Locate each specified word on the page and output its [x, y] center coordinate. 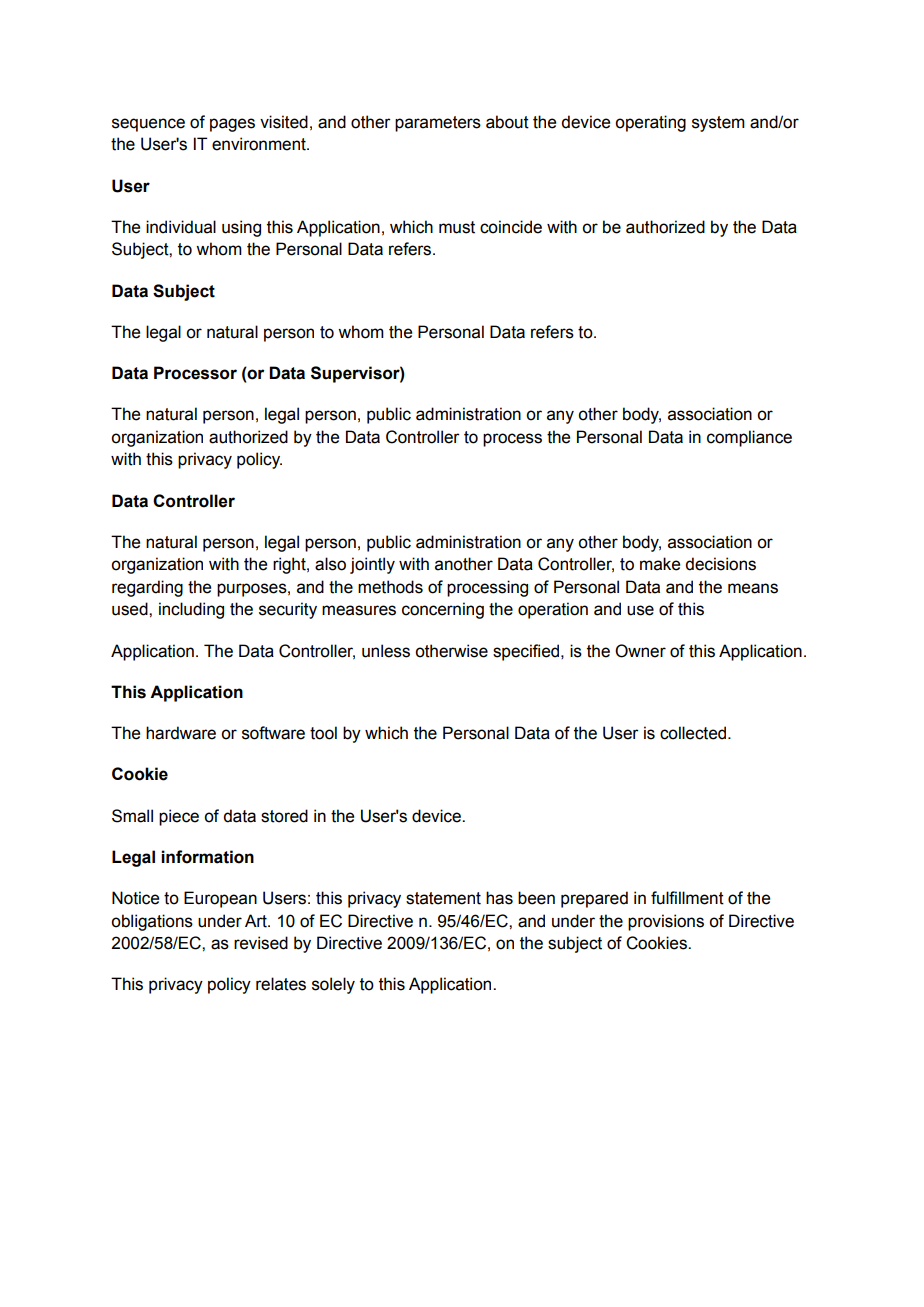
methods [390, 587]
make [660, 564]
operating [650, 123]
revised [261, 943]
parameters [438, 124]
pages [232, 125]
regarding [147, 588]
